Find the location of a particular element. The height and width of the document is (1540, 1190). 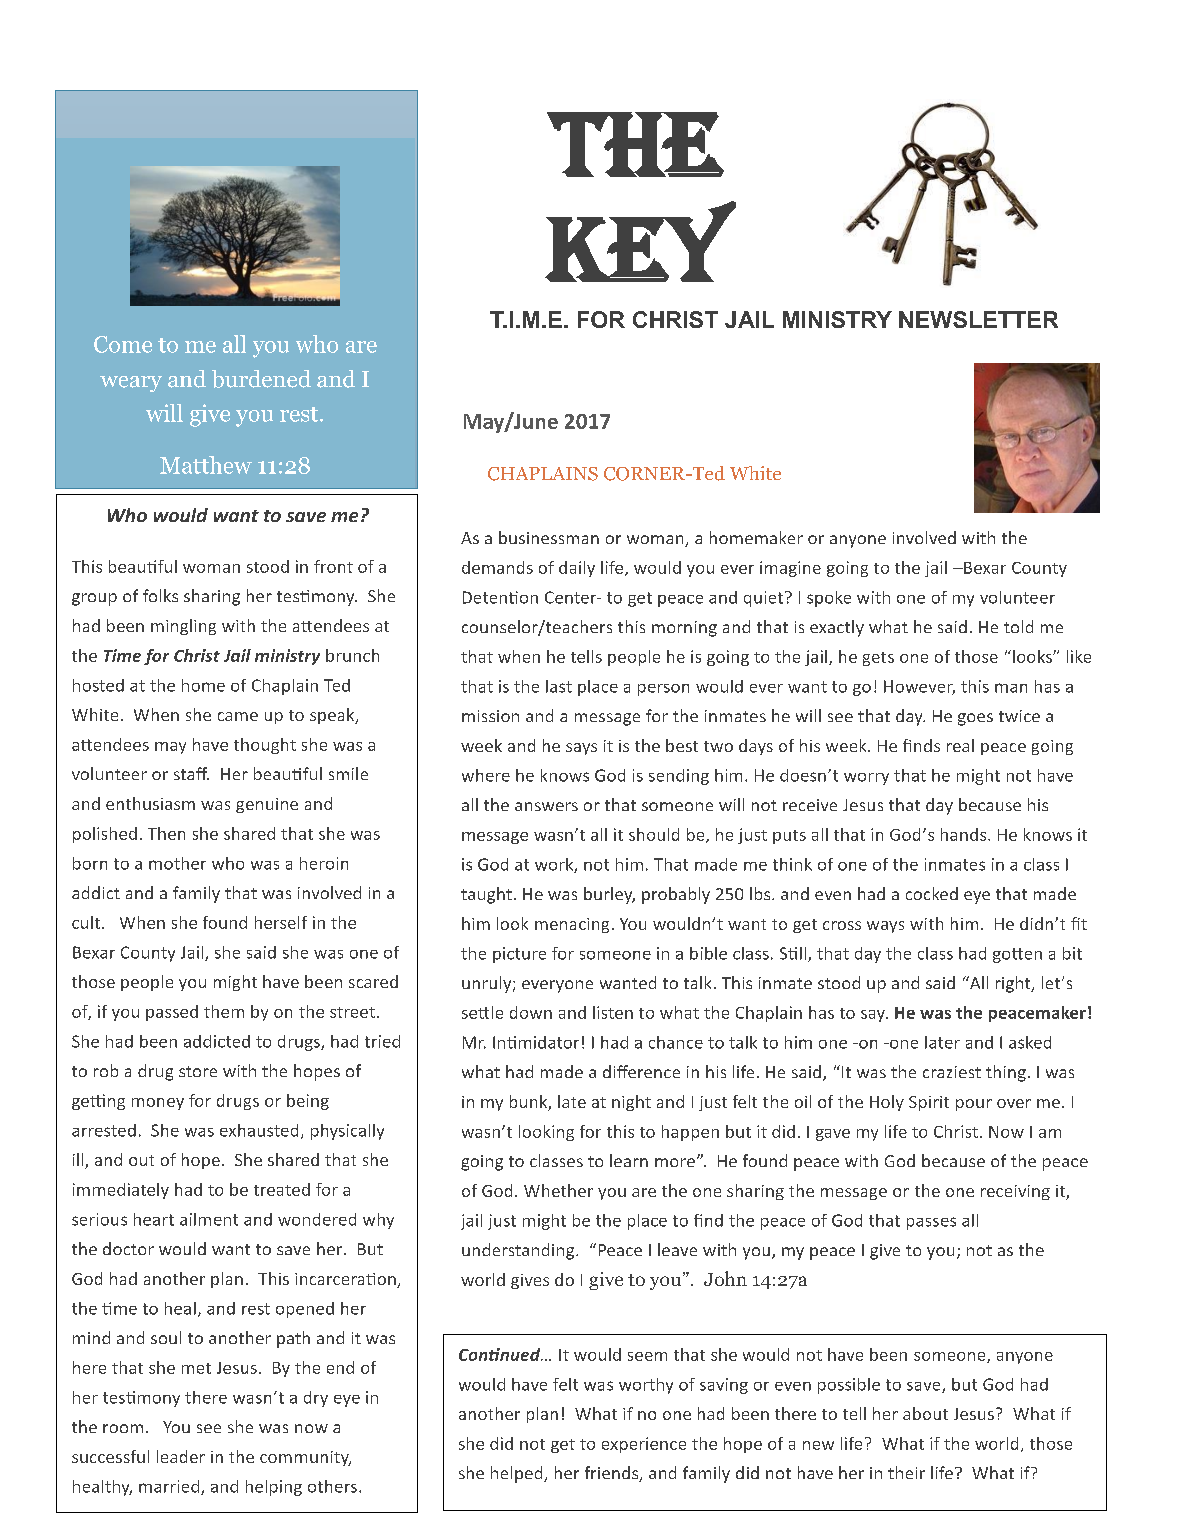

told is located at coordinates (1018, 626).
